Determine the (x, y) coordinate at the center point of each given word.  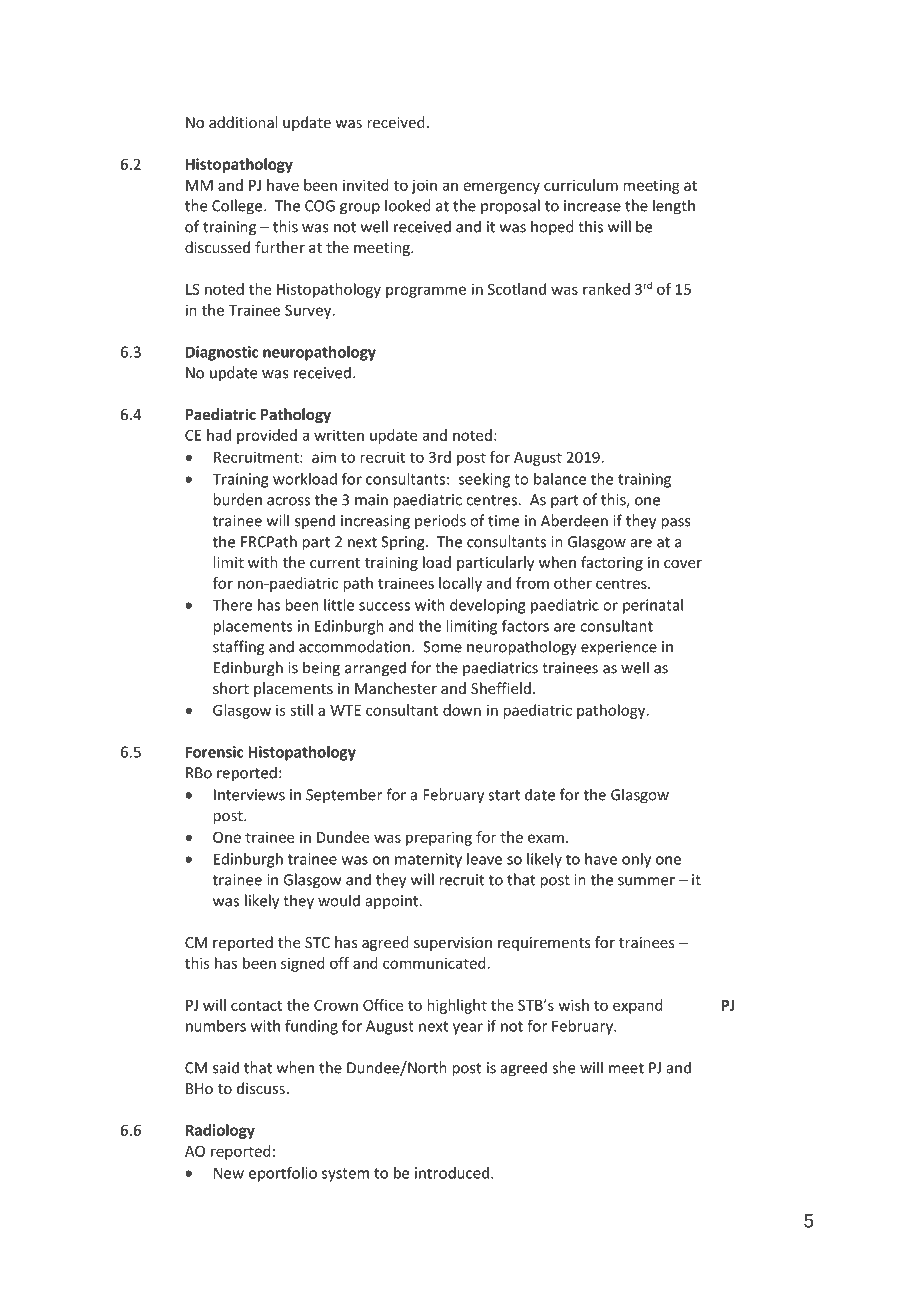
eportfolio (283, 1174)
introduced (452, 1173)
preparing (439, 838)
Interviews (249, 795)
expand (638, 1006)
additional (243, 122)
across (288, 501)
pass (675, 524)
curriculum (581, 185)
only (636, 860)
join (424, 186)
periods (440, 521)
